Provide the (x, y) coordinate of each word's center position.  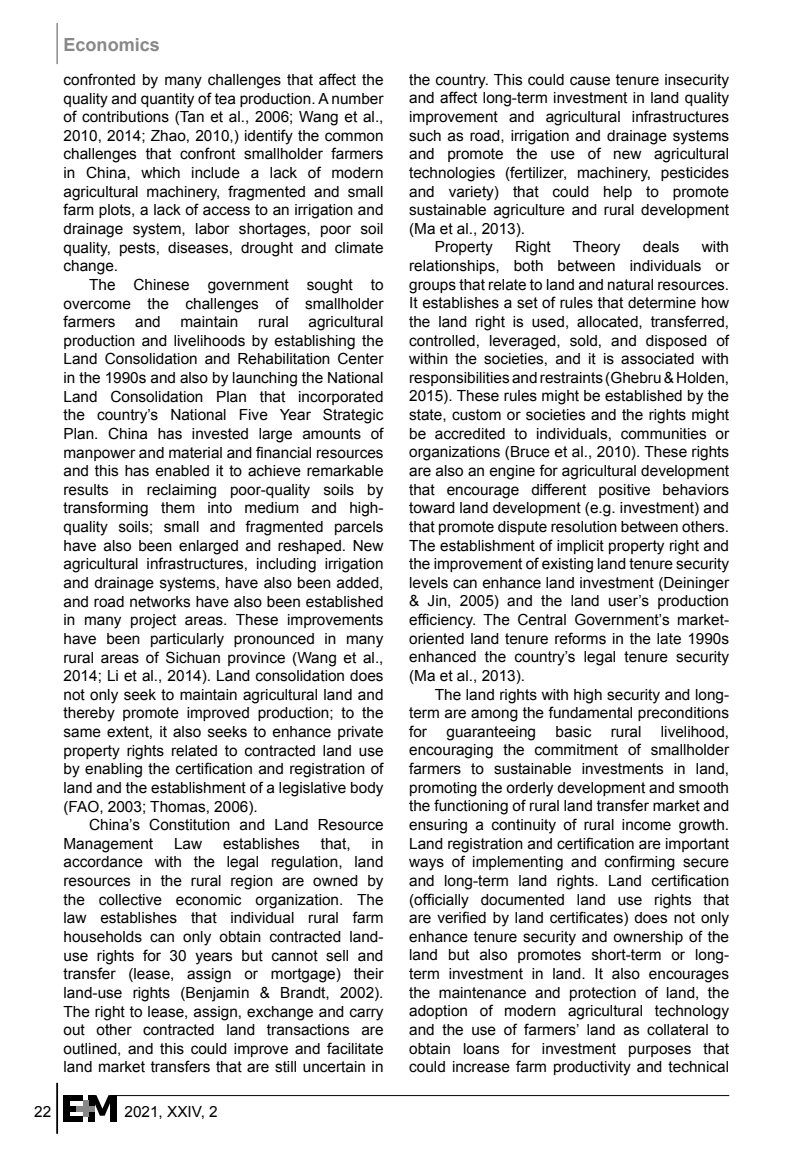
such (425, 136)
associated (657, 359)
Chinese (161, 284)
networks (160, 602)
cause (590, 81)
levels (429, 583)
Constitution (189, 824)
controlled (442, 341)
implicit (580, 547)
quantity (167, 100)
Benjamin (216, 994)
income (646, 825)
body (367, 789)
